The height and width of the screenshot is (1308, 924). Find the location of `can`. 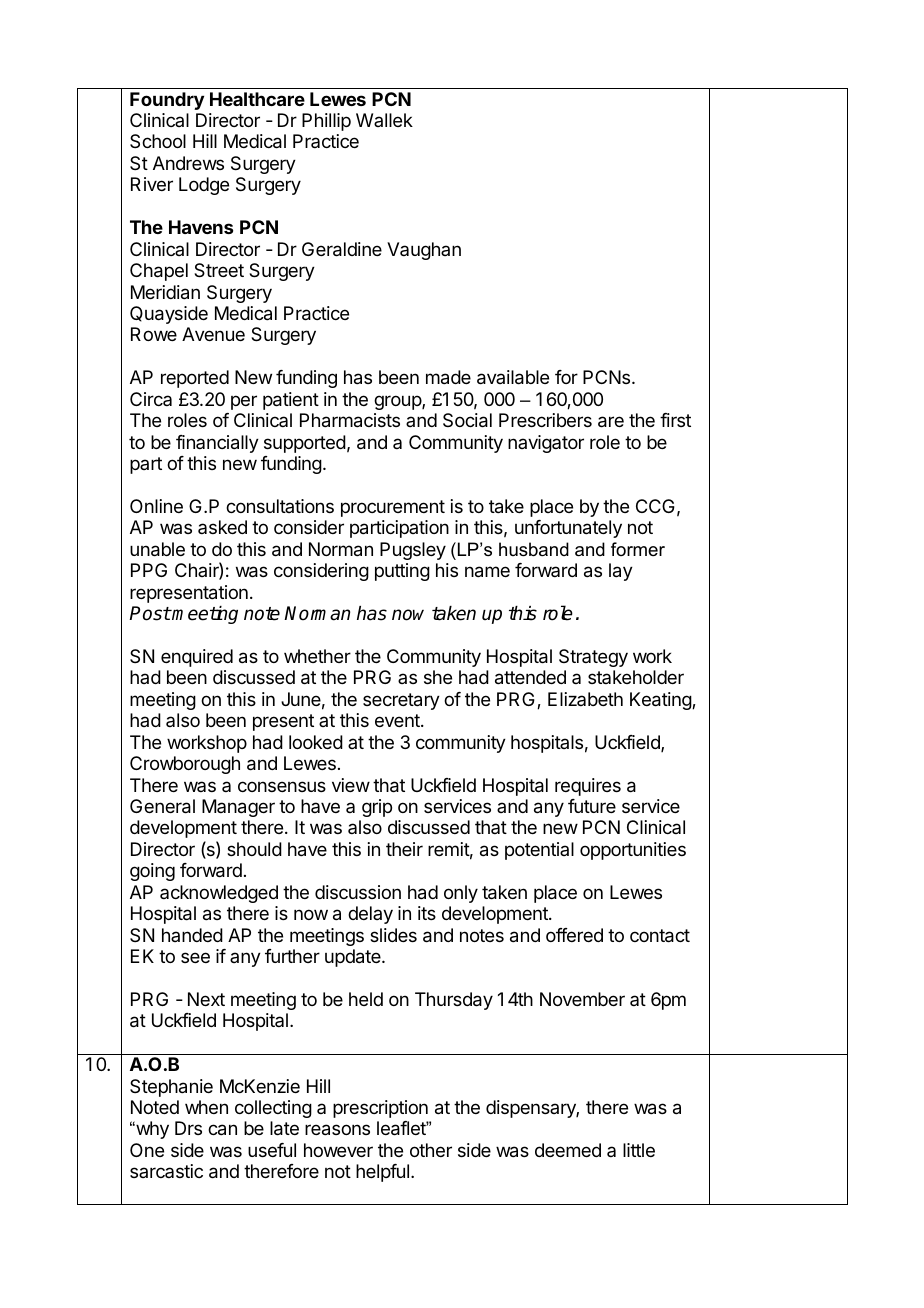

can is located at coordinates (222, 1130).
